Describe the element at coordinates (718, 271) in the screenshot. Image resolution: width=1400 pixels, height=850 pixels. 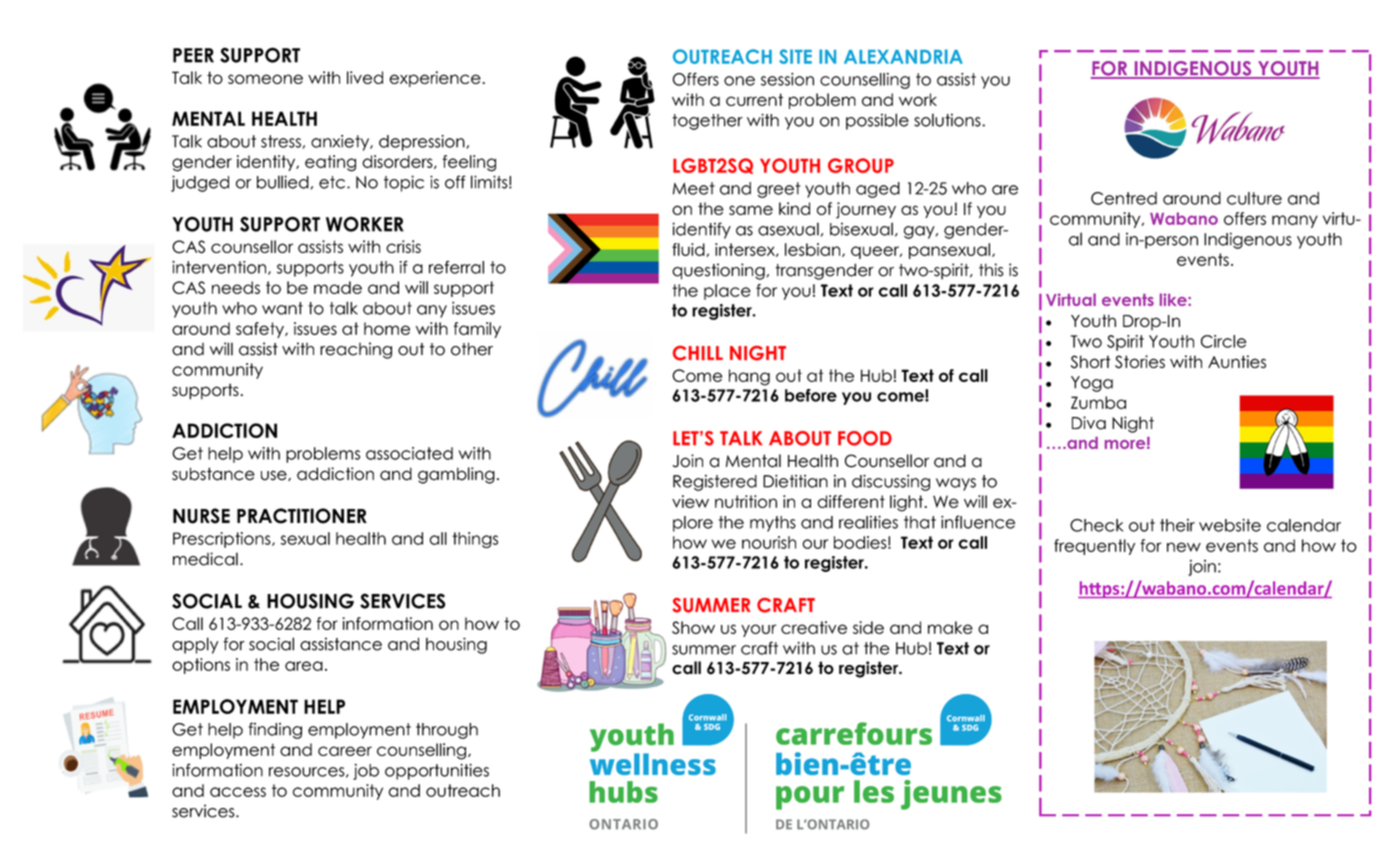
I see `questioning` at that location.
